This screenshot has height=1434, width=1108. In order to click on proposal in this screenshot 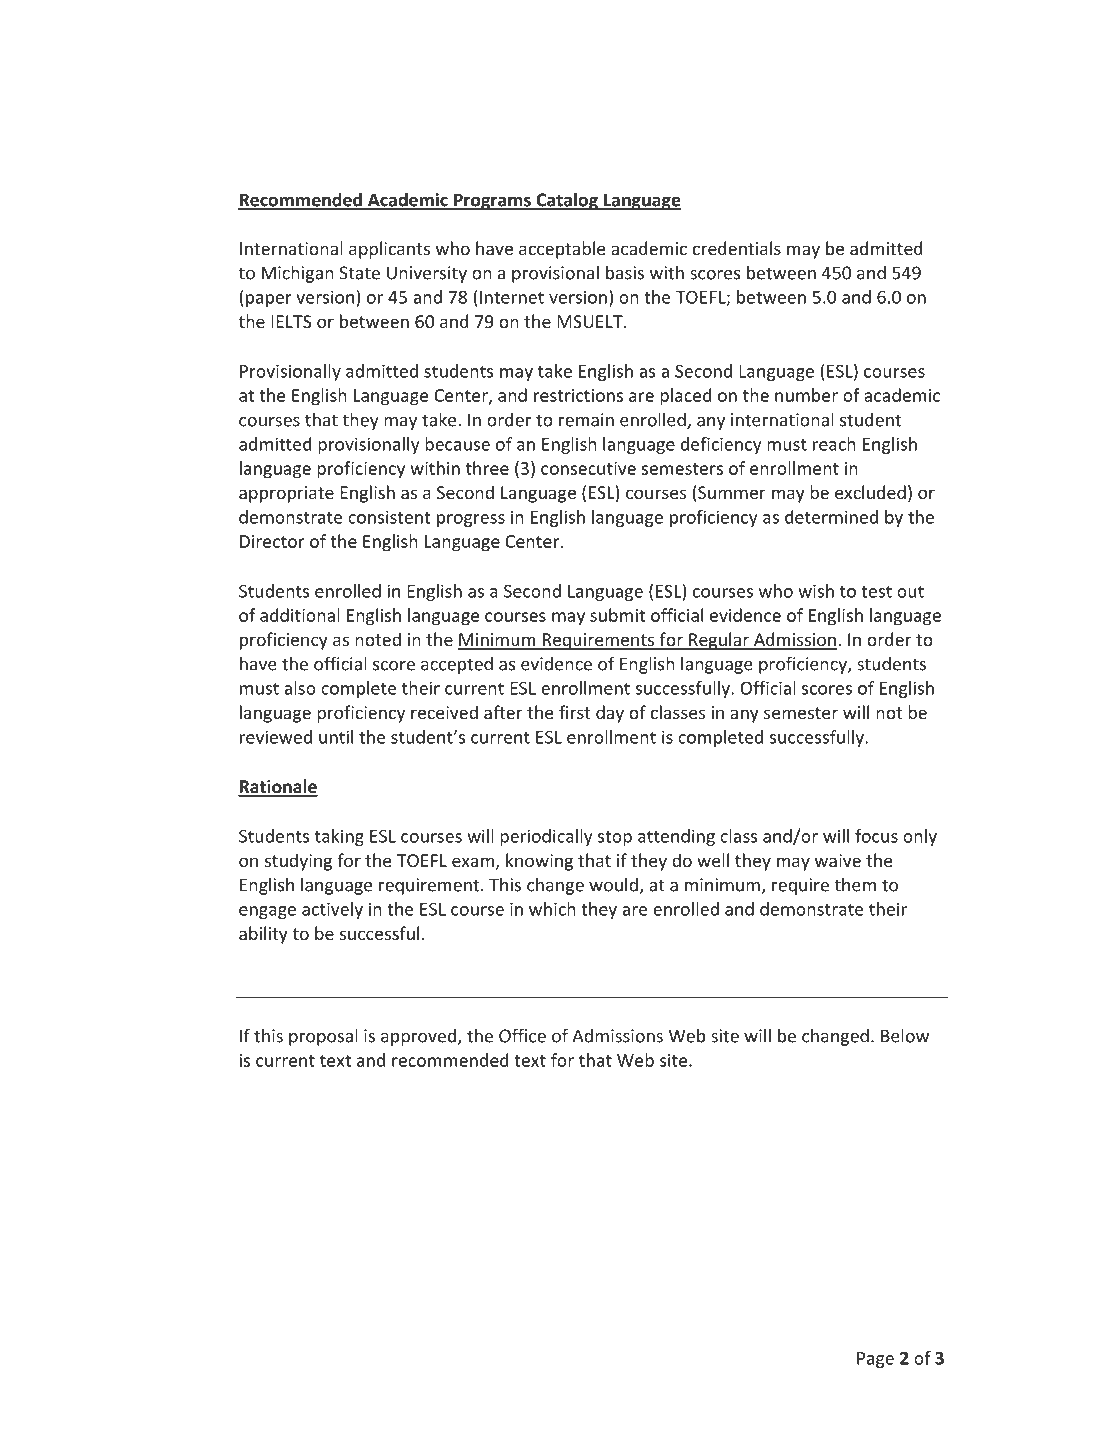, I will do `click(323, 1037)`.
